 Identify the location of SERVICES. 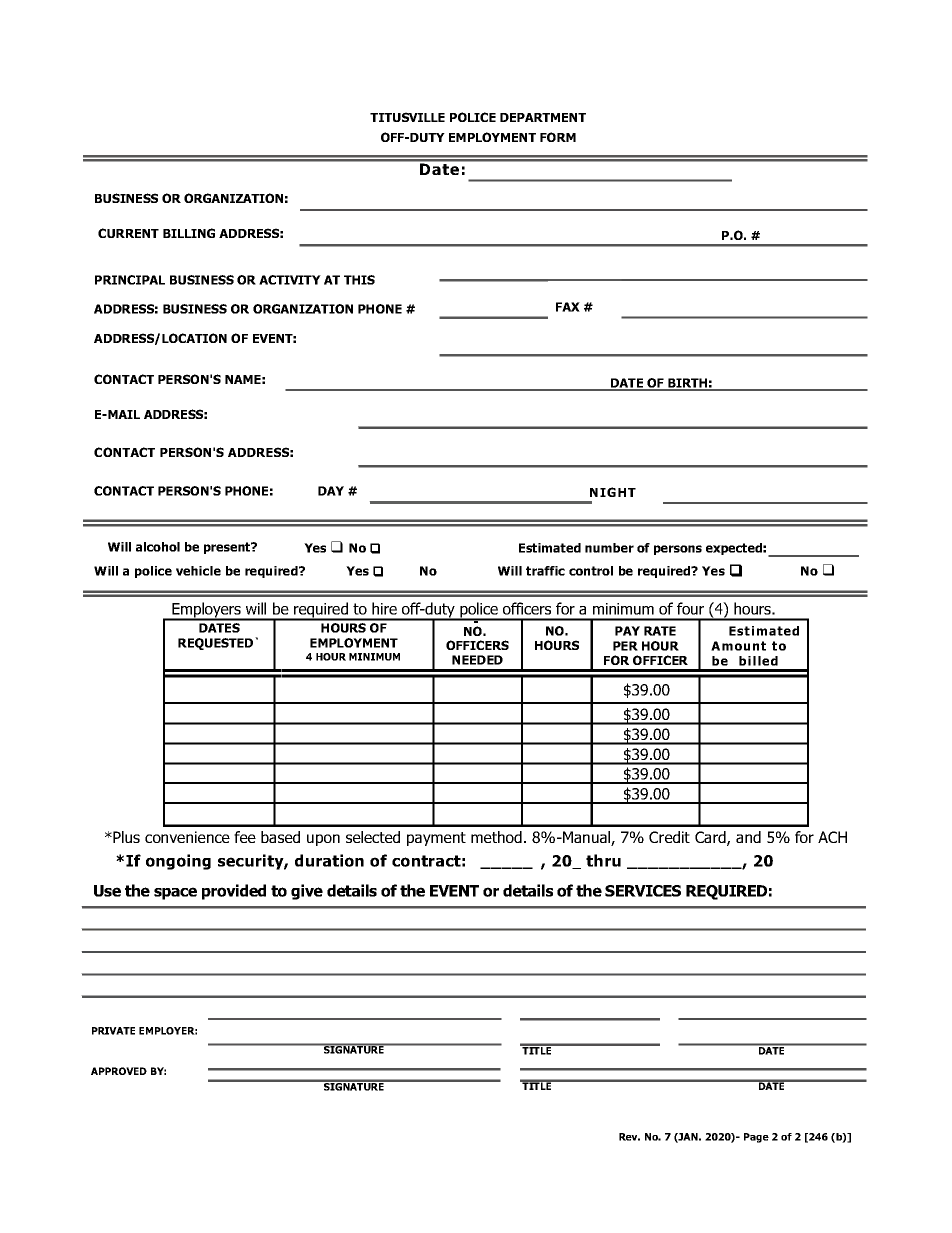
(643, 891).
